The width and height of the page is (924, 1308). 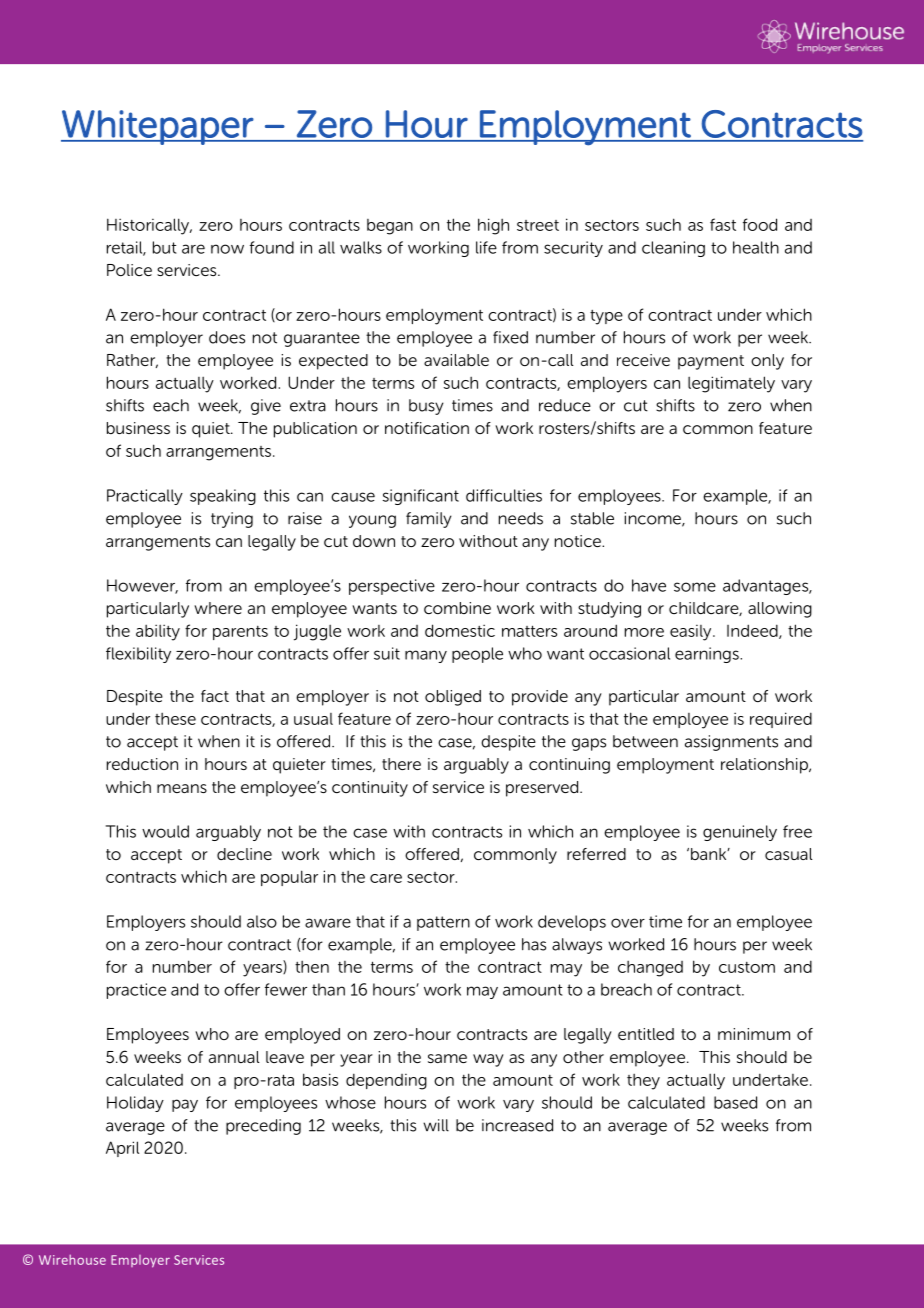 What do you see at coordinates (493, 226) in the page?
I see `high` at bounding box center [493, 226].
